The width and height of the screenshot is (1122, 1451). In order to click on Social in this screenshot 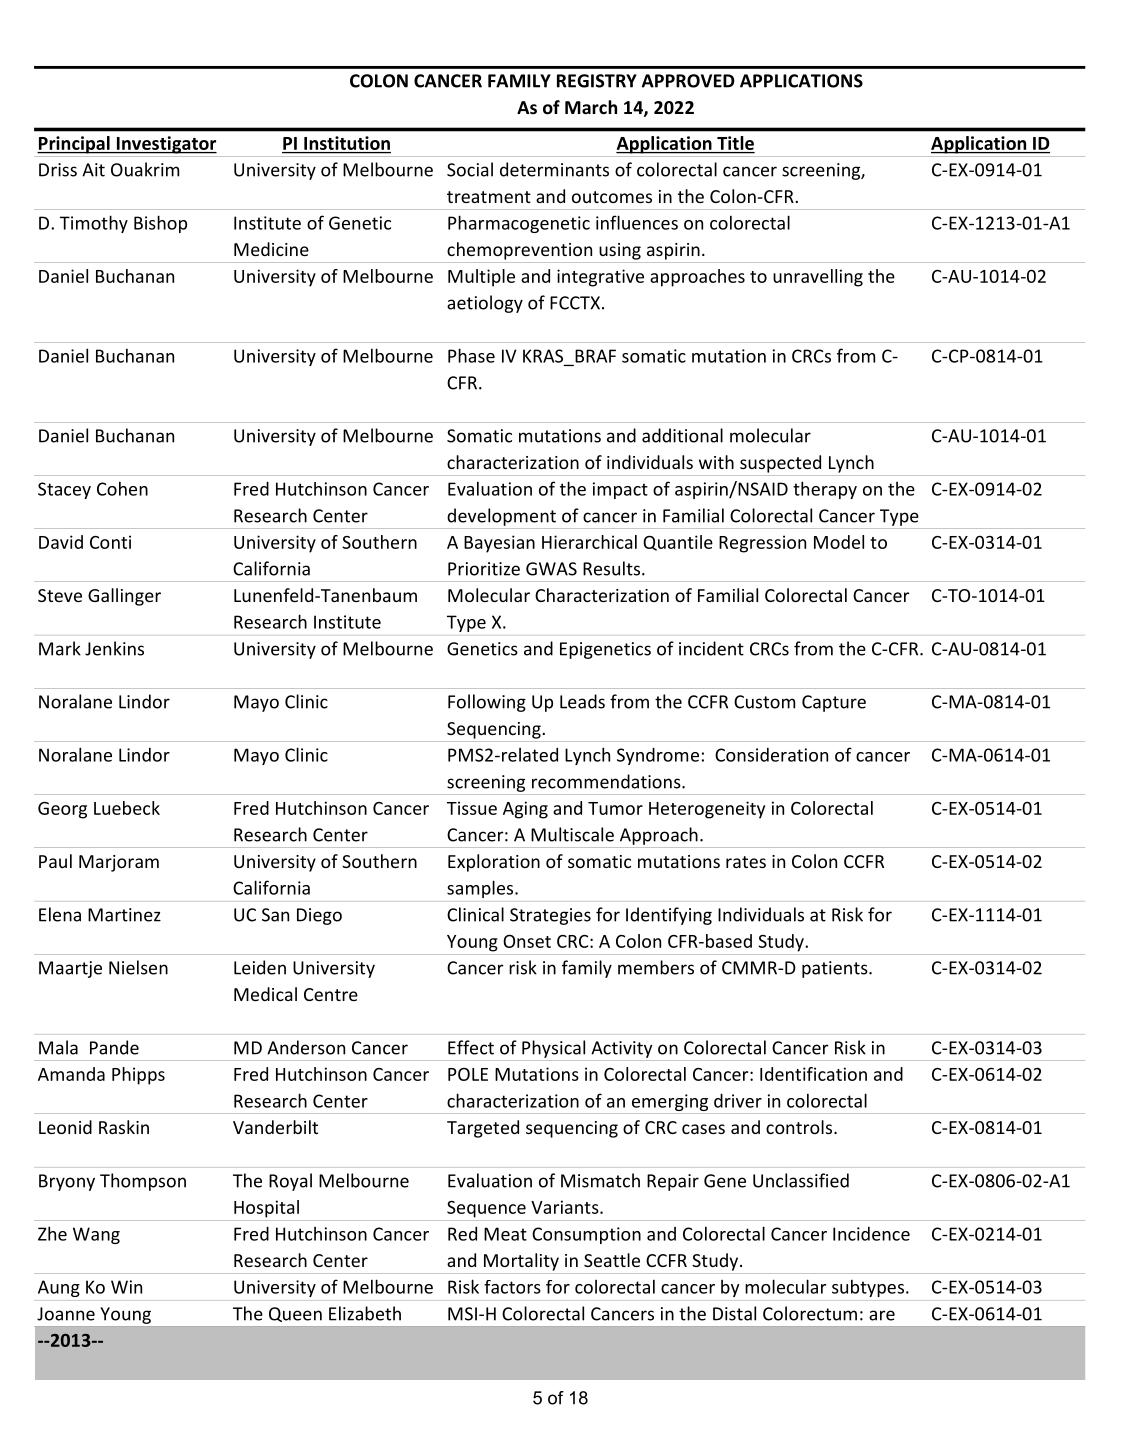, I will do `click(470, 169)`.
